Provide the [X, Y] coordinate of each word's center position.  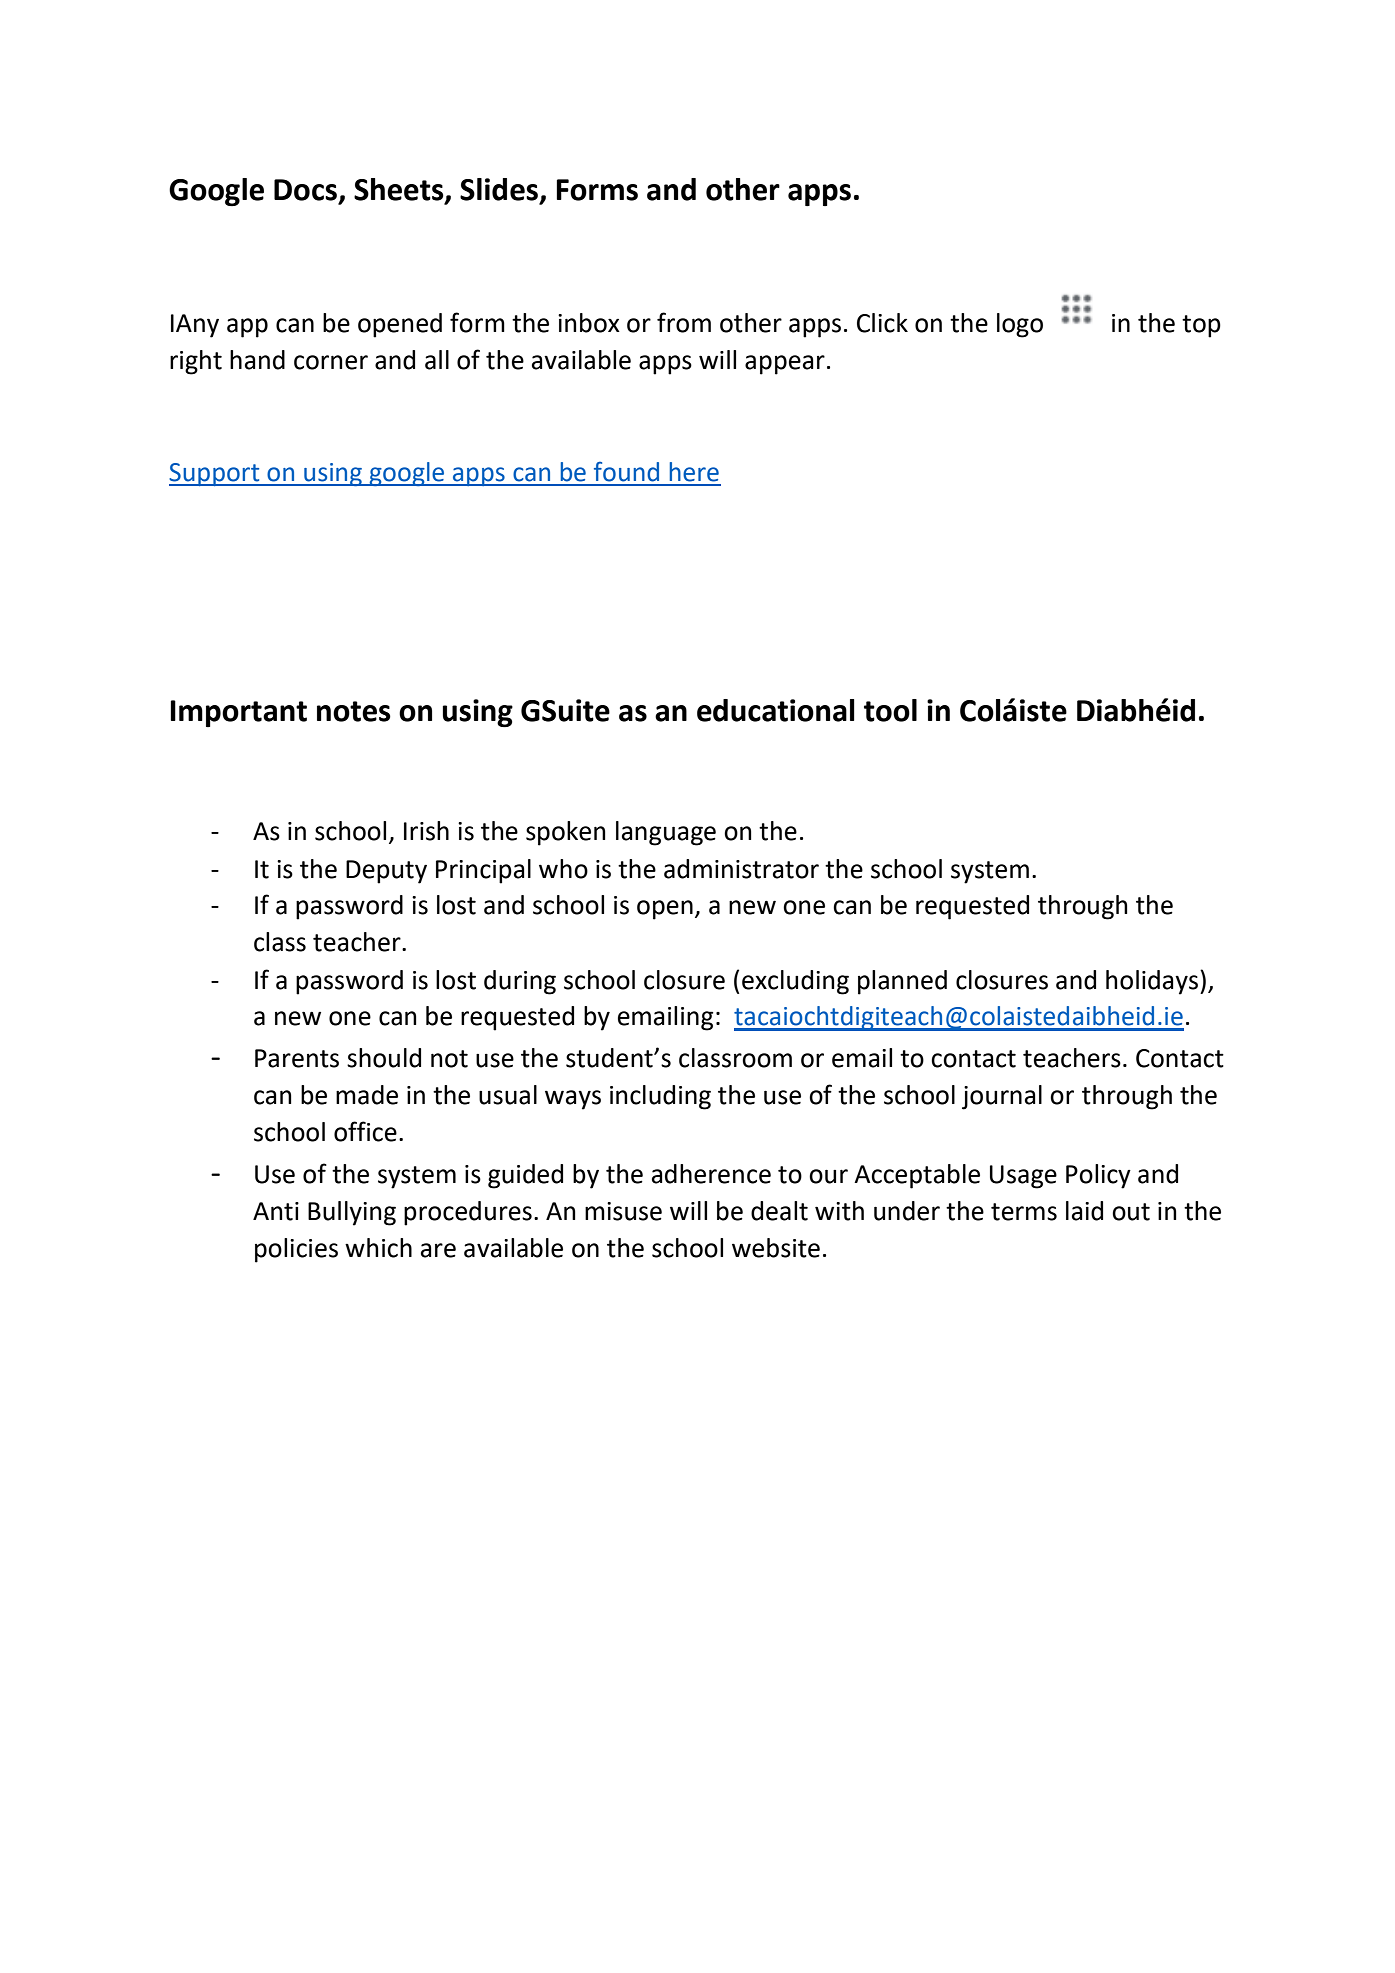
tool [890, 710]
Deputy [386, 872]
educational [776, 710]
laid [1084, 1211]
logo [1020, 325]
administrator [741, 869]
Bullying [352, 1213]
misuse [623, 1211]
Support [215, 474]
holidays [1153, 982]
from [684, 322]
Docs [305, 190]
